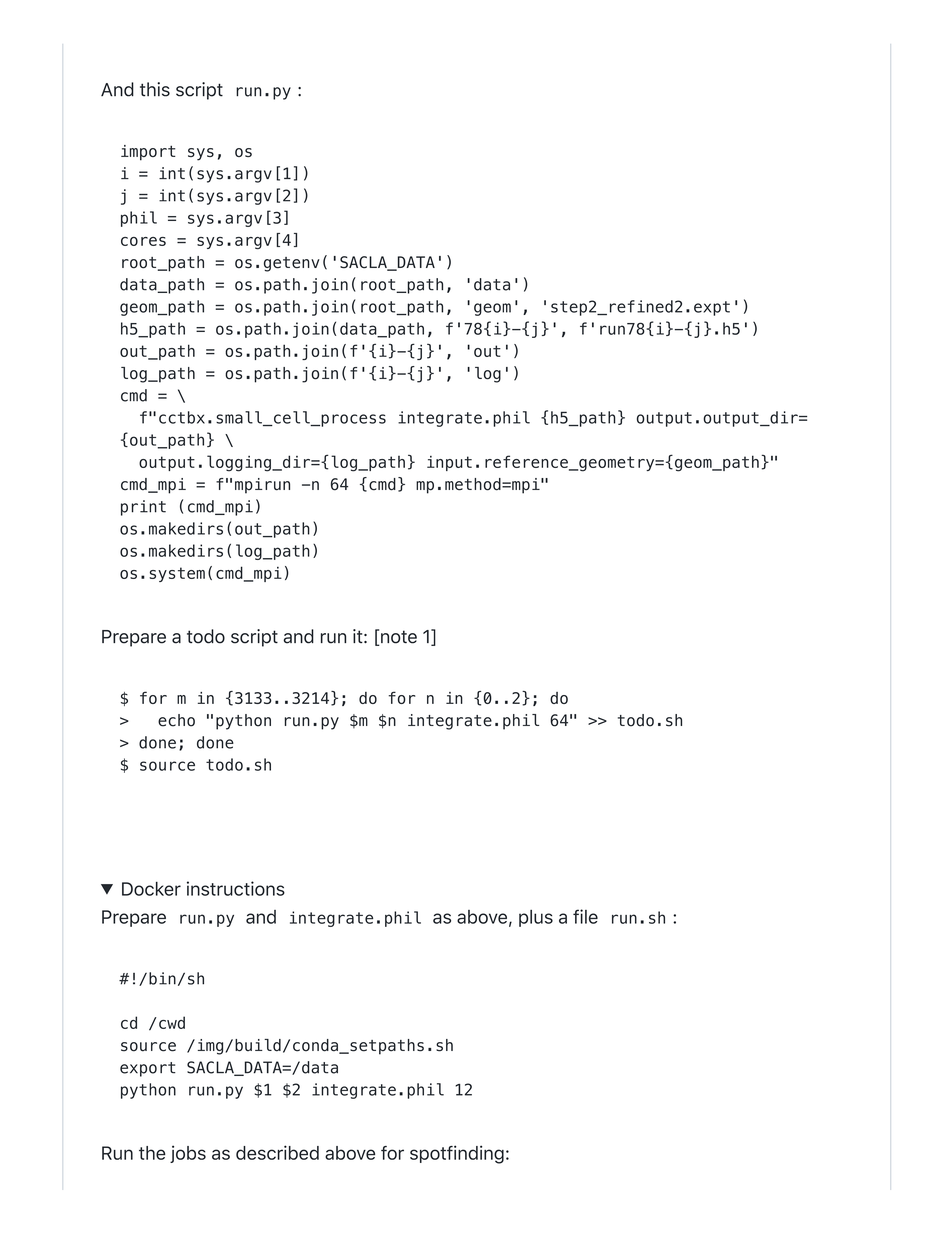 This page has height=1233, width=952. I want to click on instructions, so click(236, 888).
